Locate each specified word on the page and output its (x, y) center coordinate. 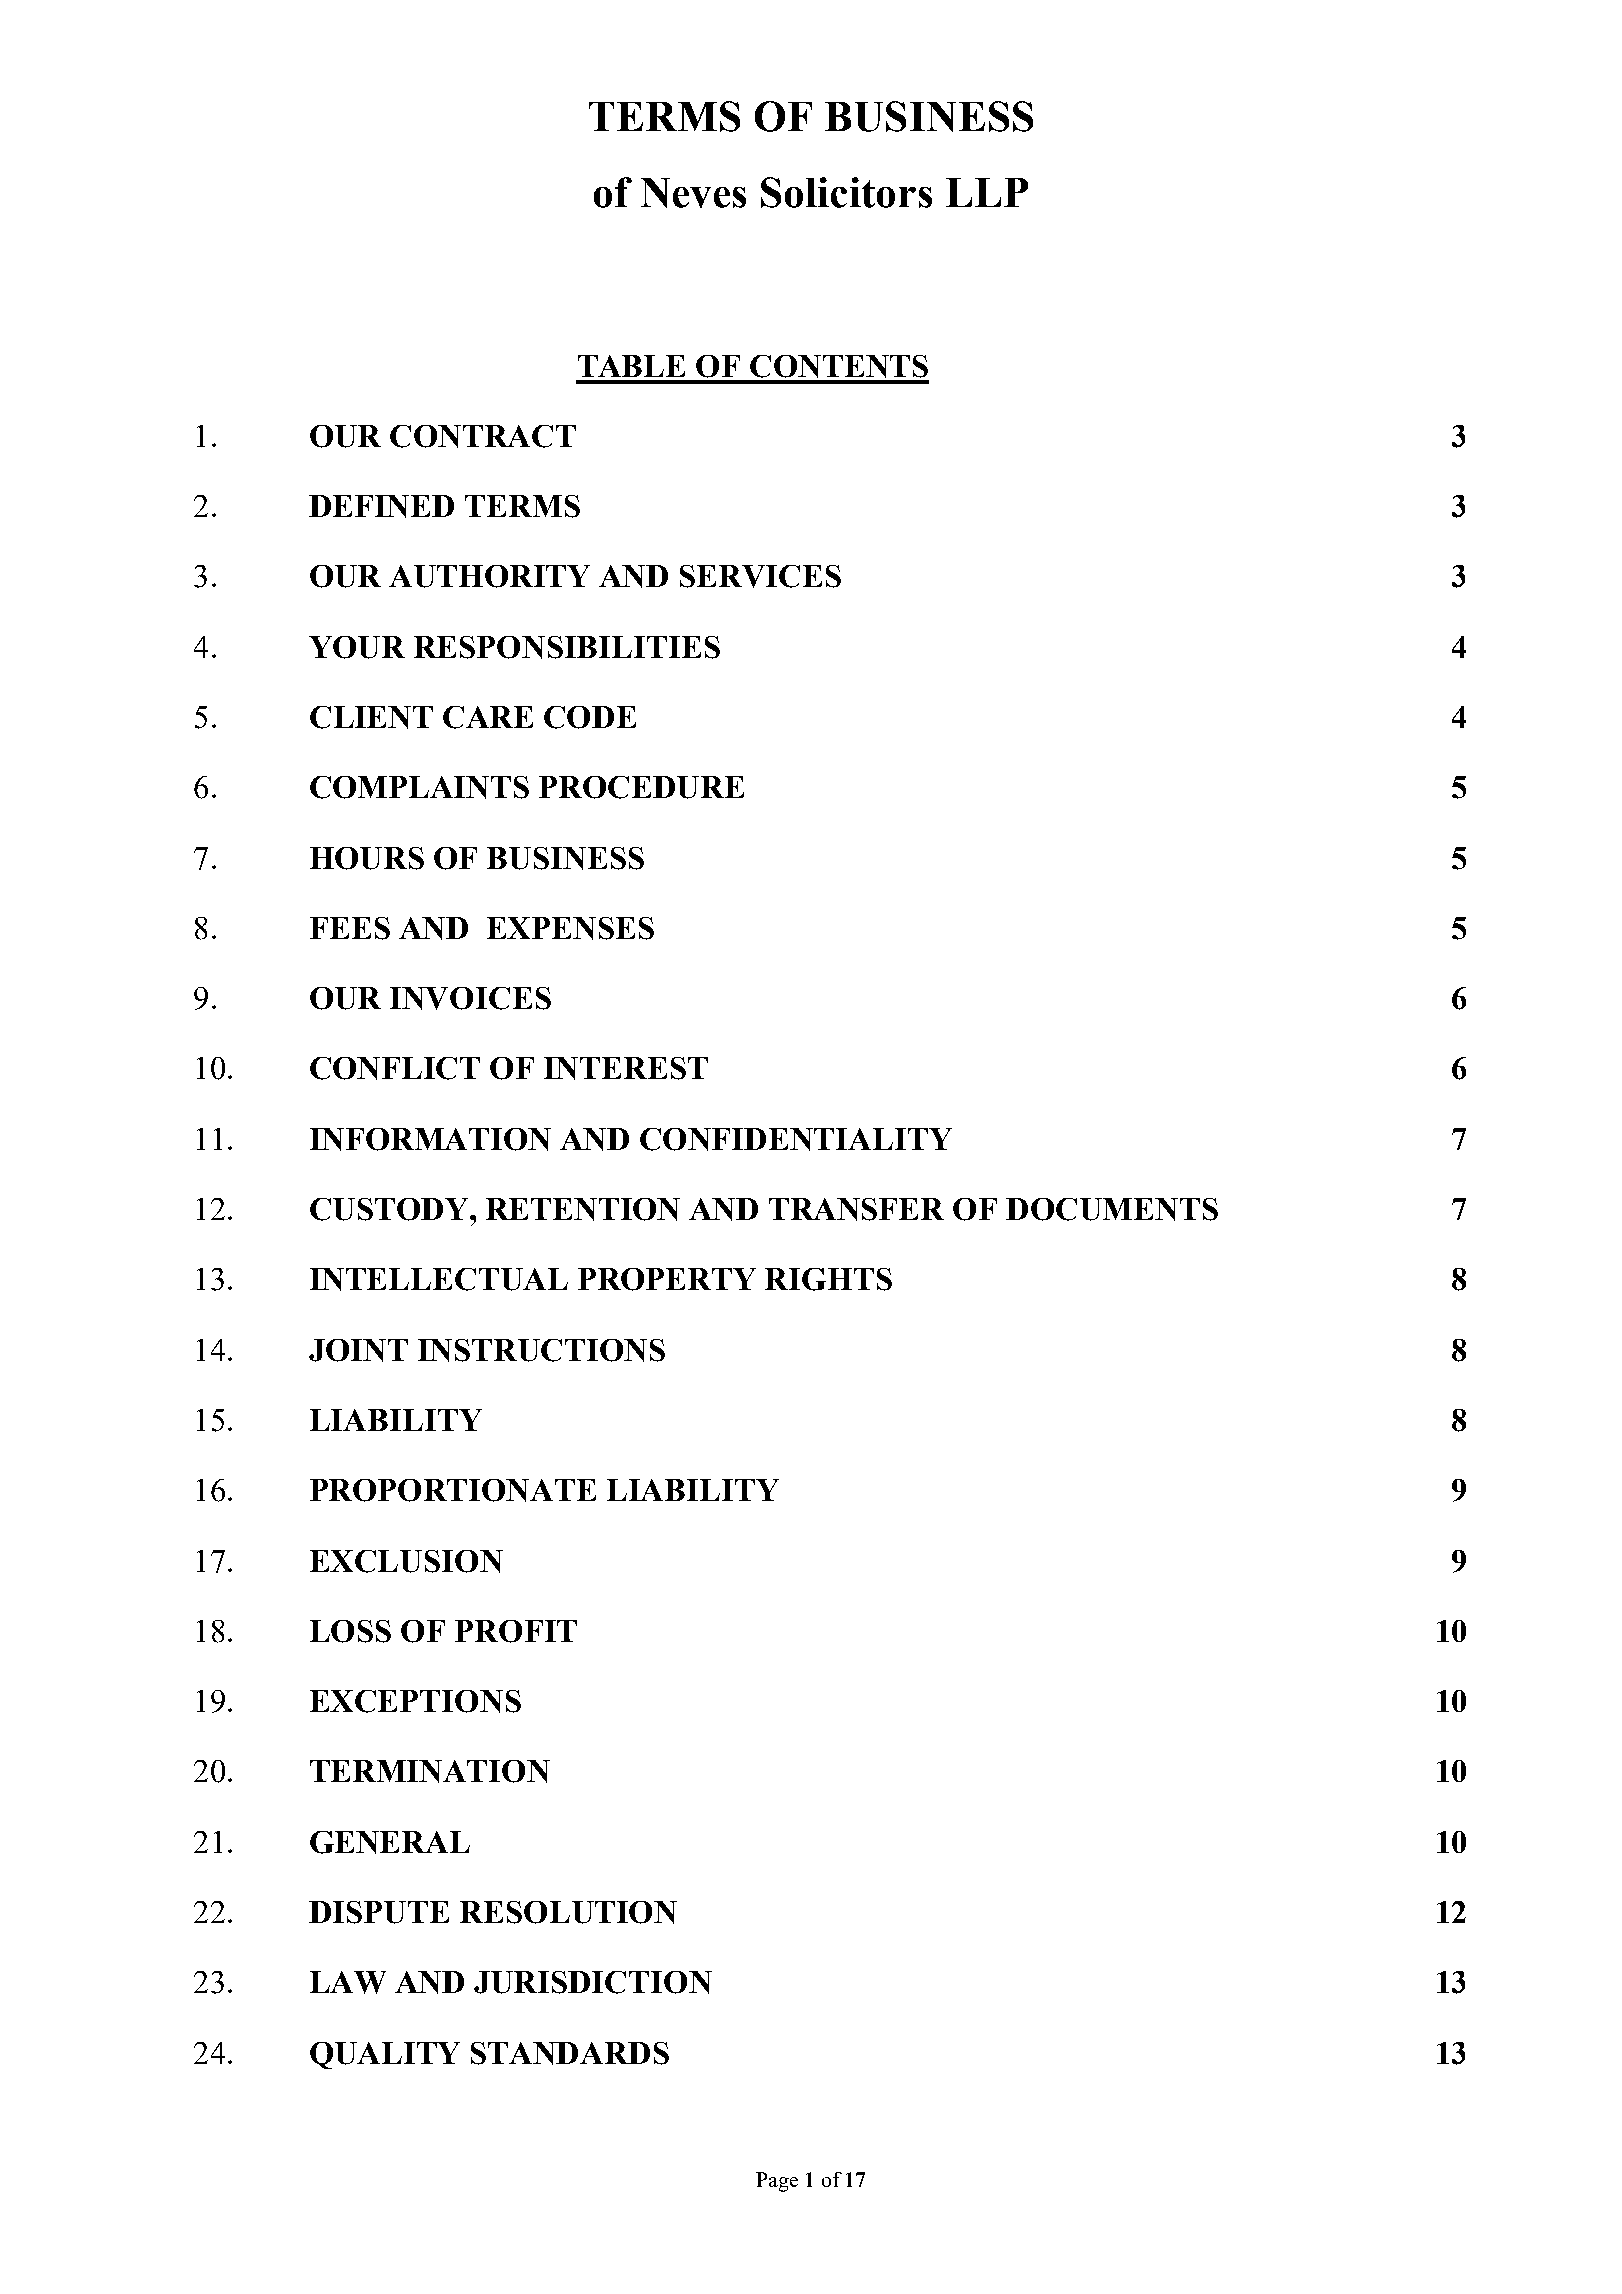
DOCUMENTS (1112, 1209)
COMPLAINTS (419, 787)
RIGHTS (828, 1279)
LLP (987, 192)
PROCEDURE (641, 787)
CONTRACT (483, 436)
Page (777, 2182)
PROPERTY (667, 1279)
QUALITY (385, 2055)
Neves (693, 193)
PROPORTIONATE (453, 1490)
